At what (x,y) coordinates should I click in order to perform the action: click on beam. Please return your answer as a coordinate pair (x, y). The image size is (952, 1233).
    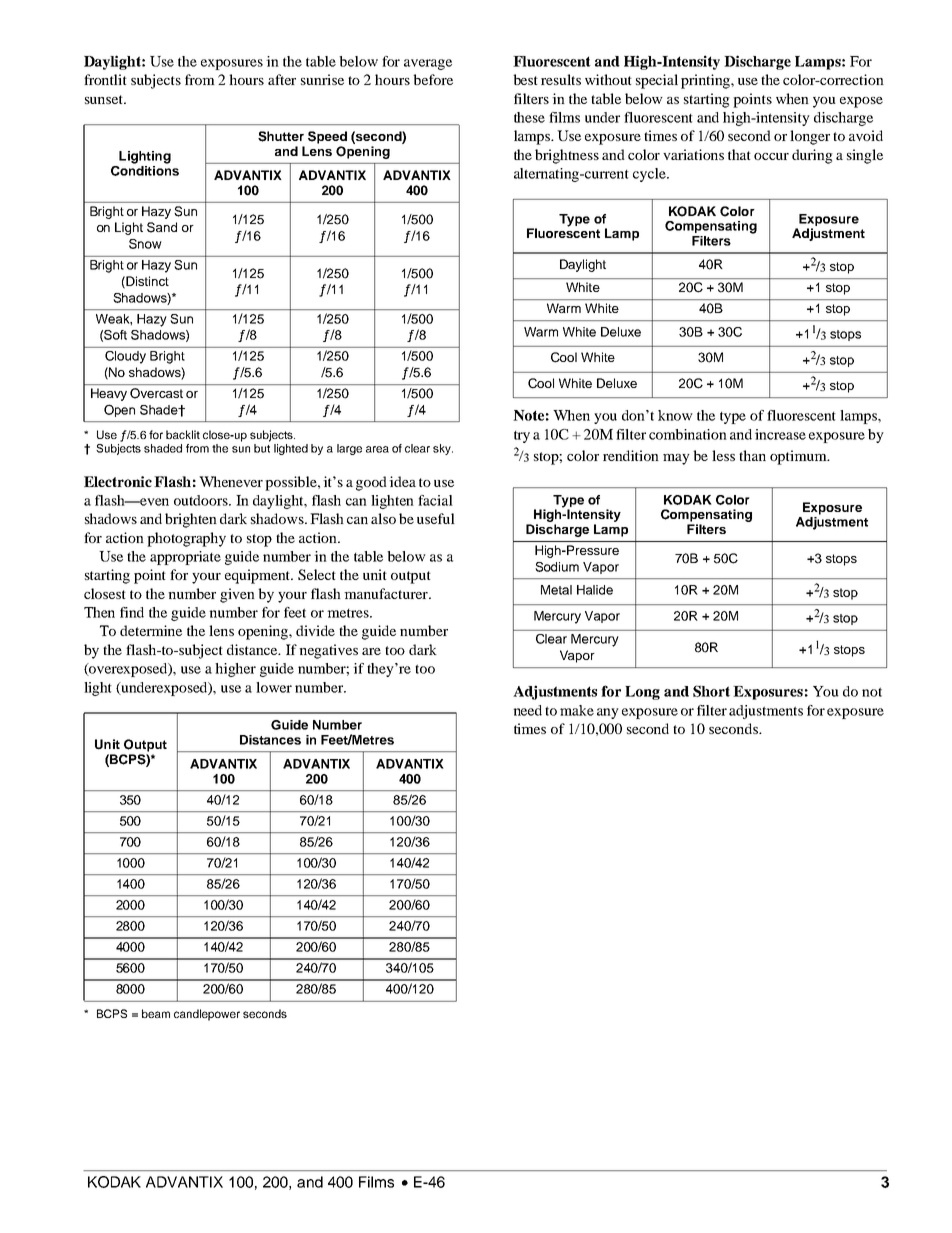
    Looking at the image, I should click on (156, 1013).
